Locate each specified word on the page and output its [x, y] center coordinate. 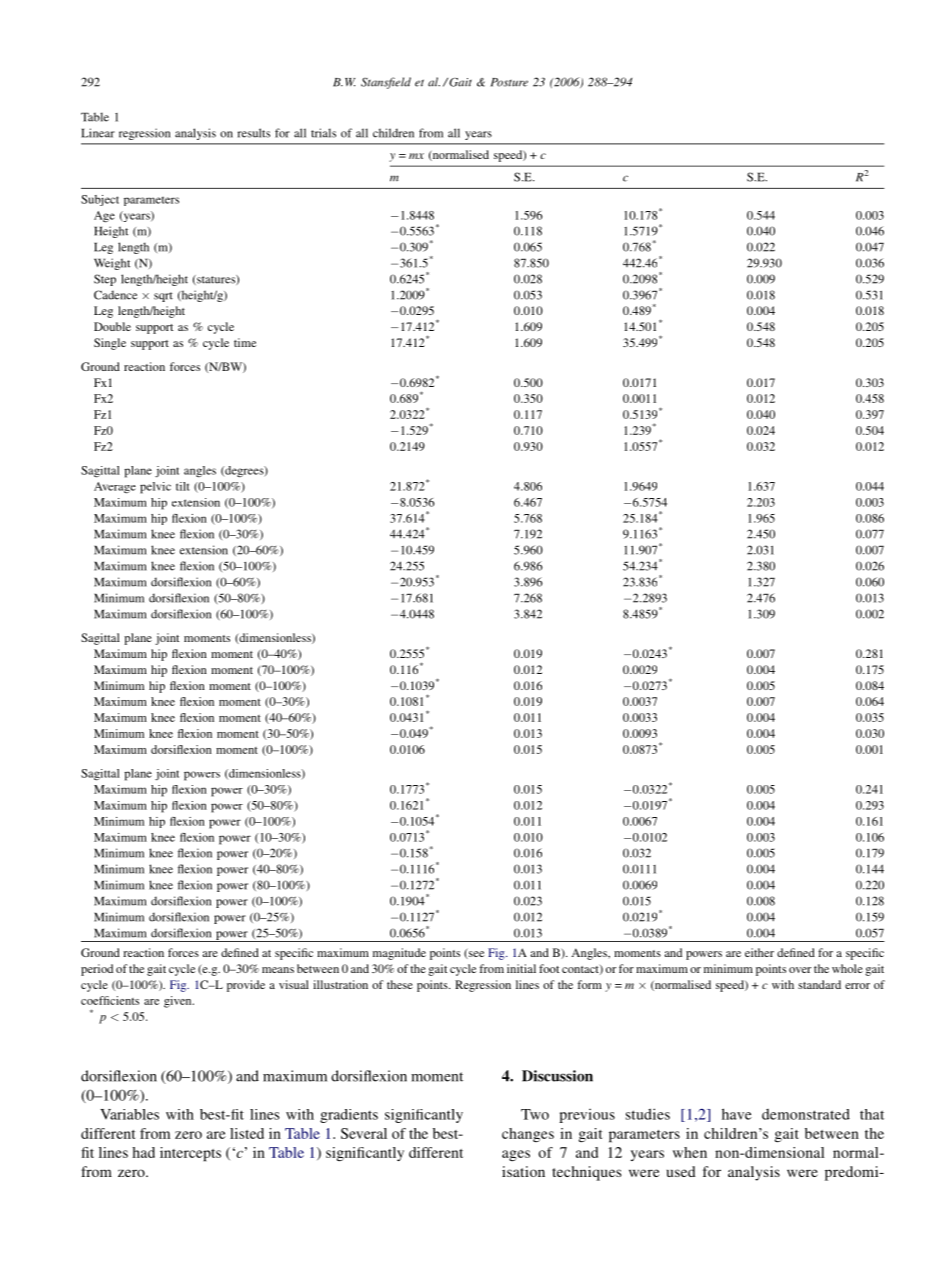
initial [521, 968]
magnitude [399, 954]
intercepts [190, 1154]
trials [323, 133]
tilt [183, 486]
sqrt [163, 297]
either [759, 952]
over [800, 970]
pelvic [155, 488]
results [254, 133]
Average [115, 488]
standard [819, 984]
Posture [509, 82]
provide [246, 986]
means [278, 970]
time [245, 342]
